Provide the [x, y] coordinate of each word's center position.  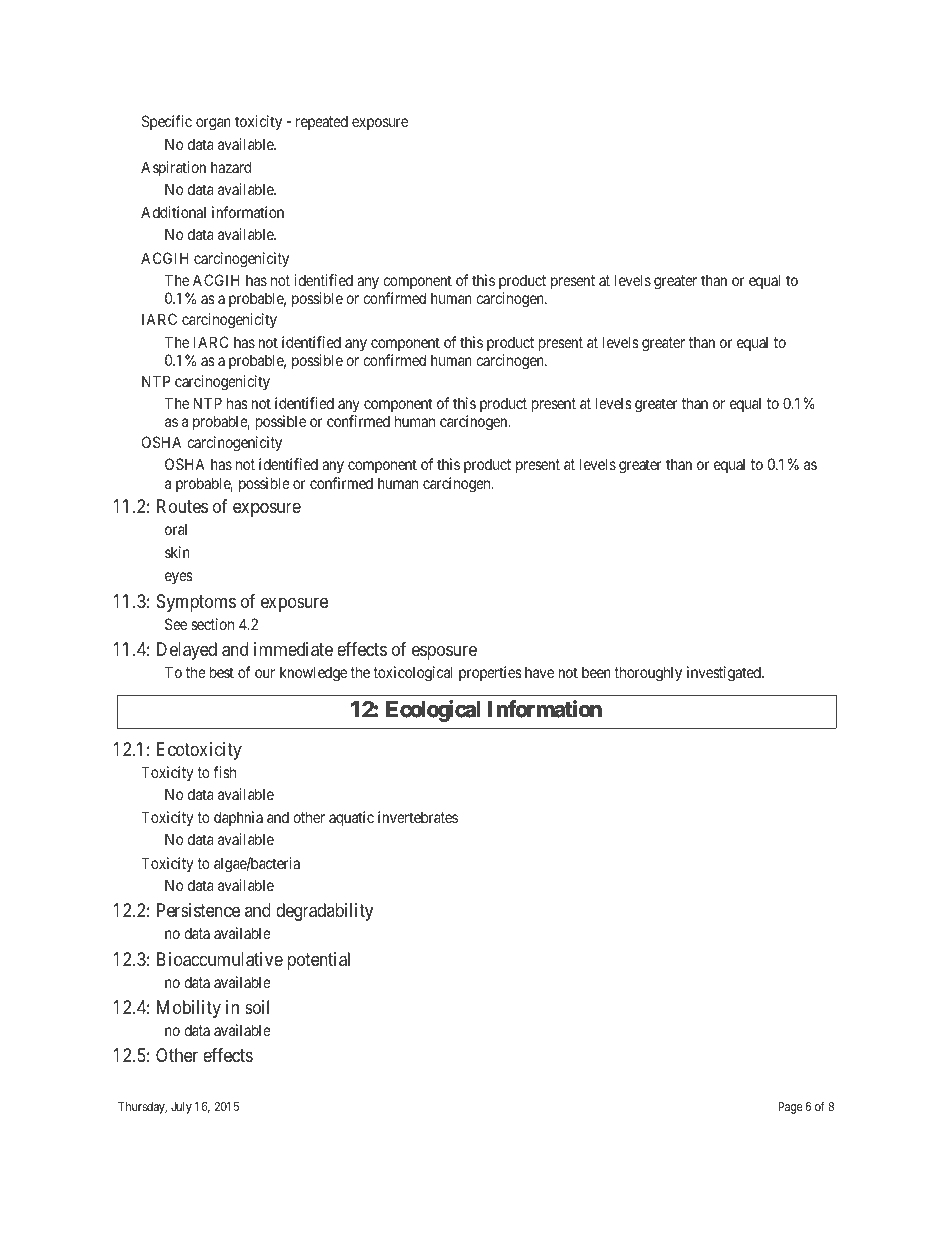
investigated [725, 674]
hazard [231, 167]
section [212, 624]
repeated [322, 122]
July [181, 1108]
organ [213, 124]
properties [490, 673]
